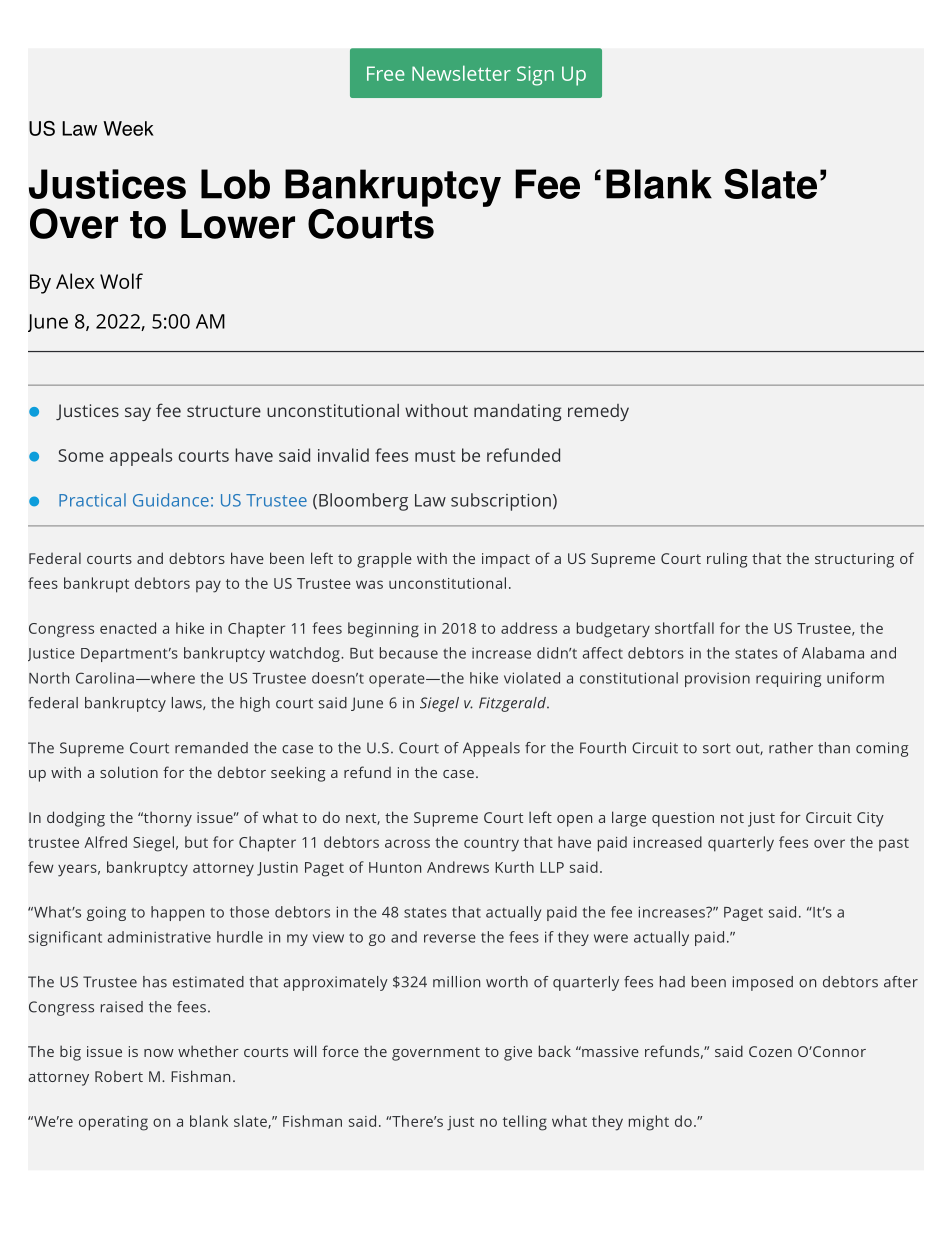 This screenshot has height=1233, width=952. What do you see at coordinates (128, 628) in the screenshot?
I see `enacted` at bounding box center [128, 628].
